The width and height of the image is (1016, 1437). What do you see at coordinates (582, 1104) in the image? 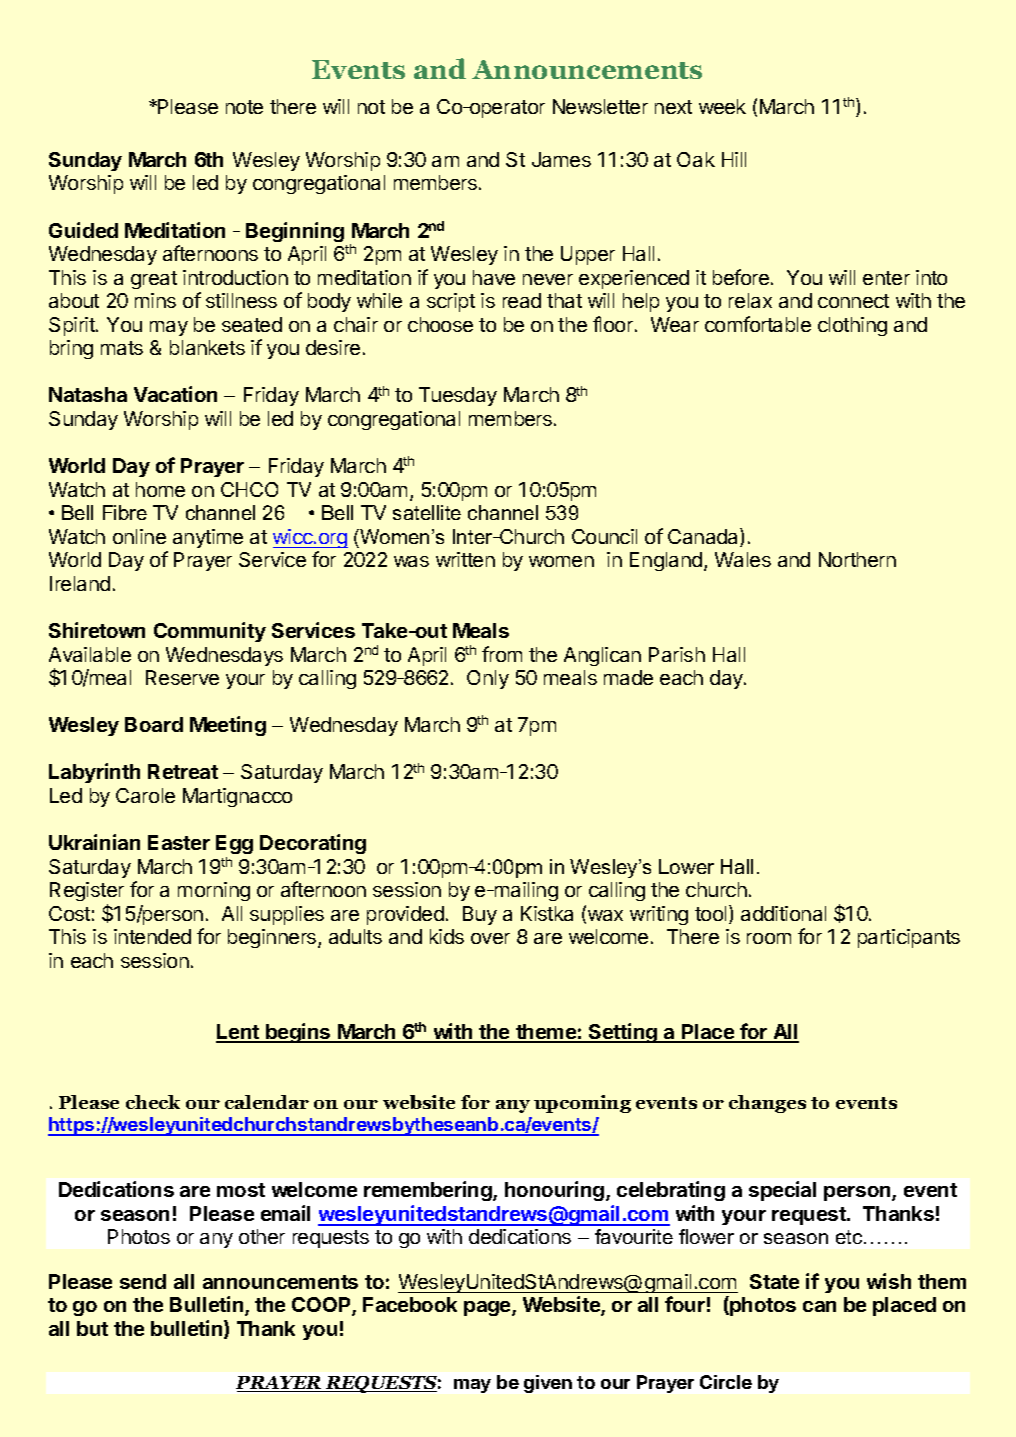
I see `upcoming` at bounding box center [582, 1104].
